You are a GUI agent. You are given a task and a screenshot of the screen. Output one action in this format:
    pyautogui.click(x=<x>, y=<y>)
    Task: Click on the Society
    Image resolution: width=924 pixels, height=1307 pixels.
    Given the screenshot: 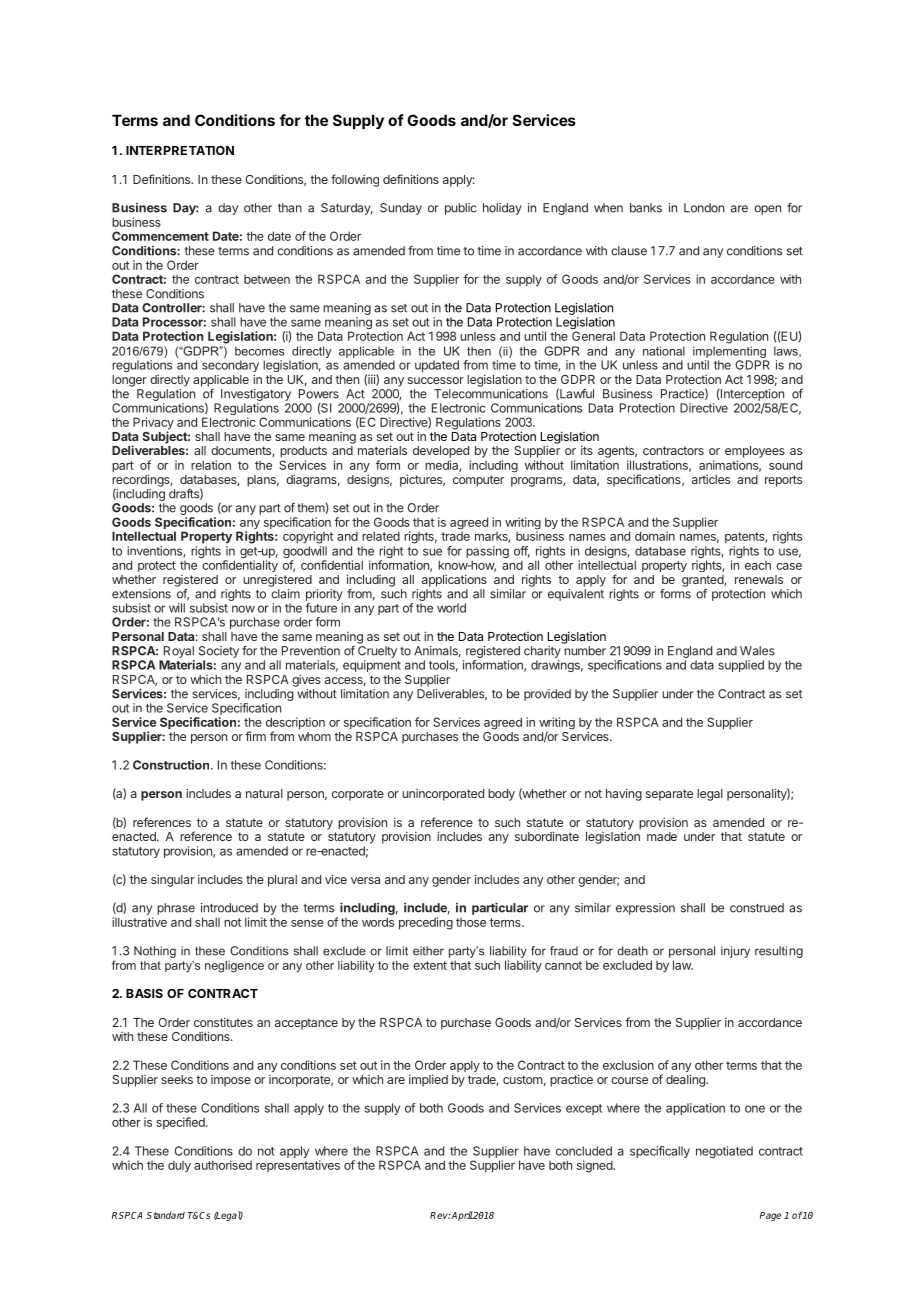 What is the action you would take?
    pyautogui.click(x=219, y=652)
